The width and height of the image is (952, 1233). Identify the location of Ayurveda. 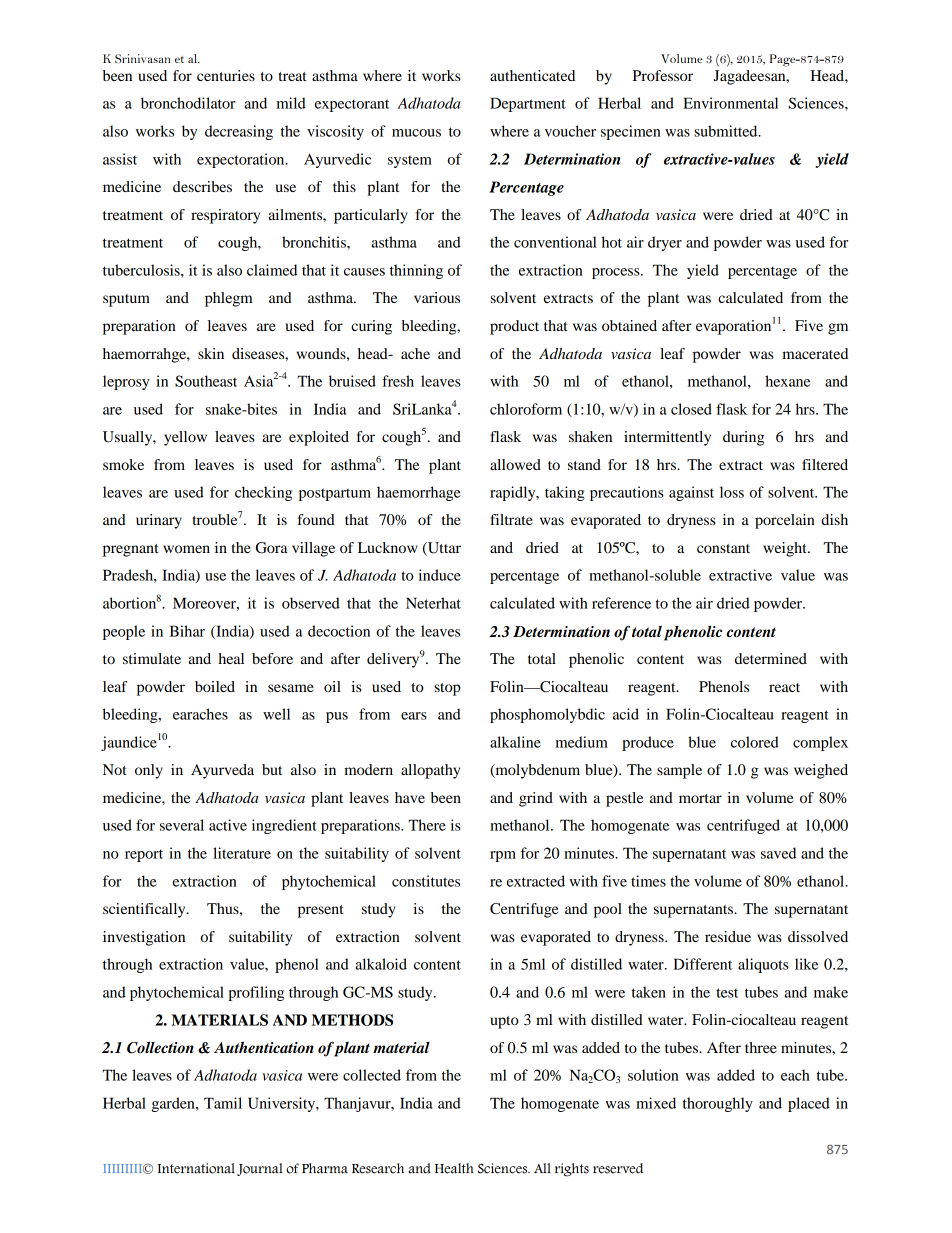
(222, 771).
